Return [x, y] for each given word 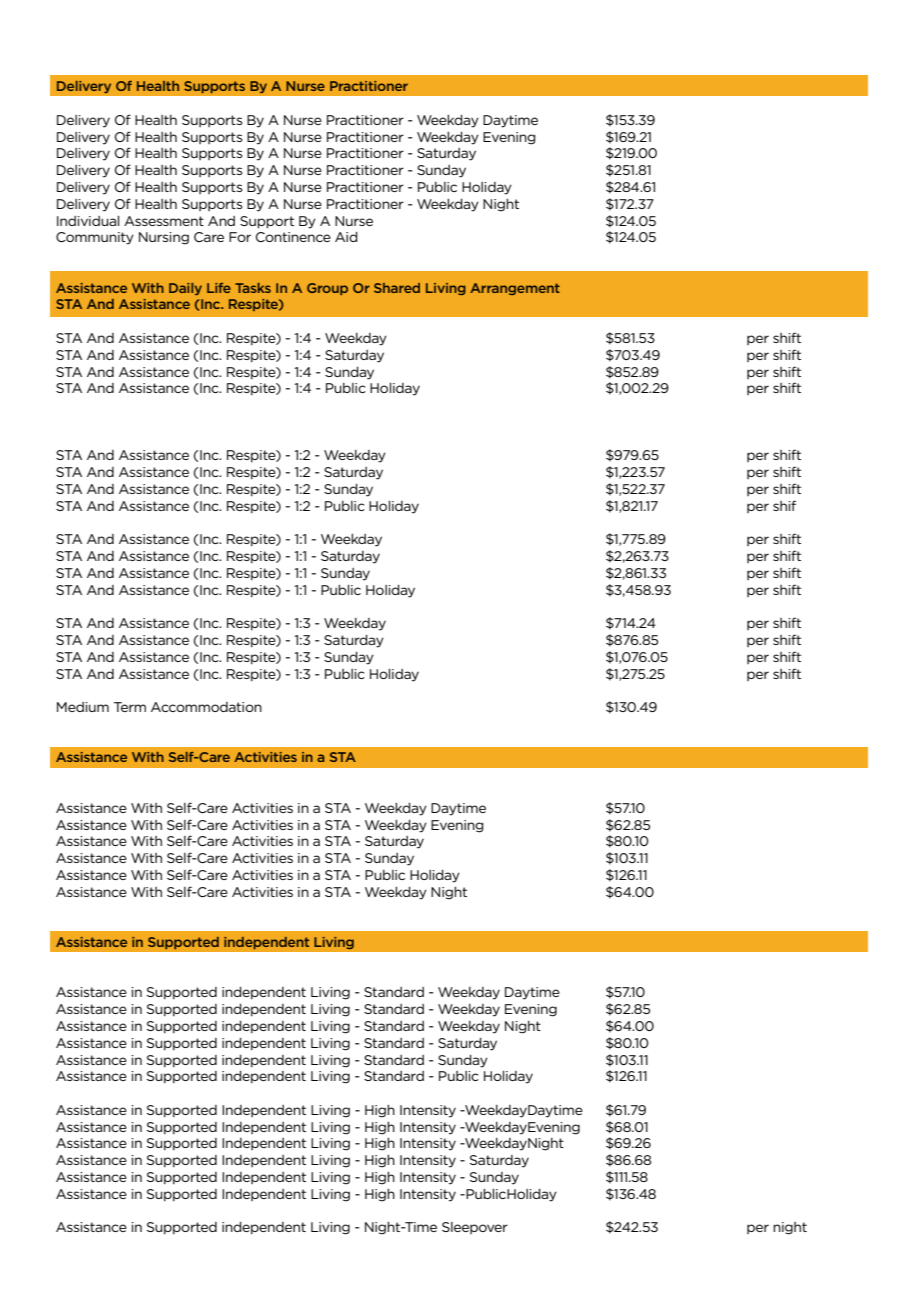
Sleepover [475, 1228]
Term [130, 707]
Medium [83, 707]
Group [327, 289]
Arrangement [515, 289]
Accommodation [206, 707]
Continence [293, 237]
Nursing [164, 238]
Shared [397, 288]
